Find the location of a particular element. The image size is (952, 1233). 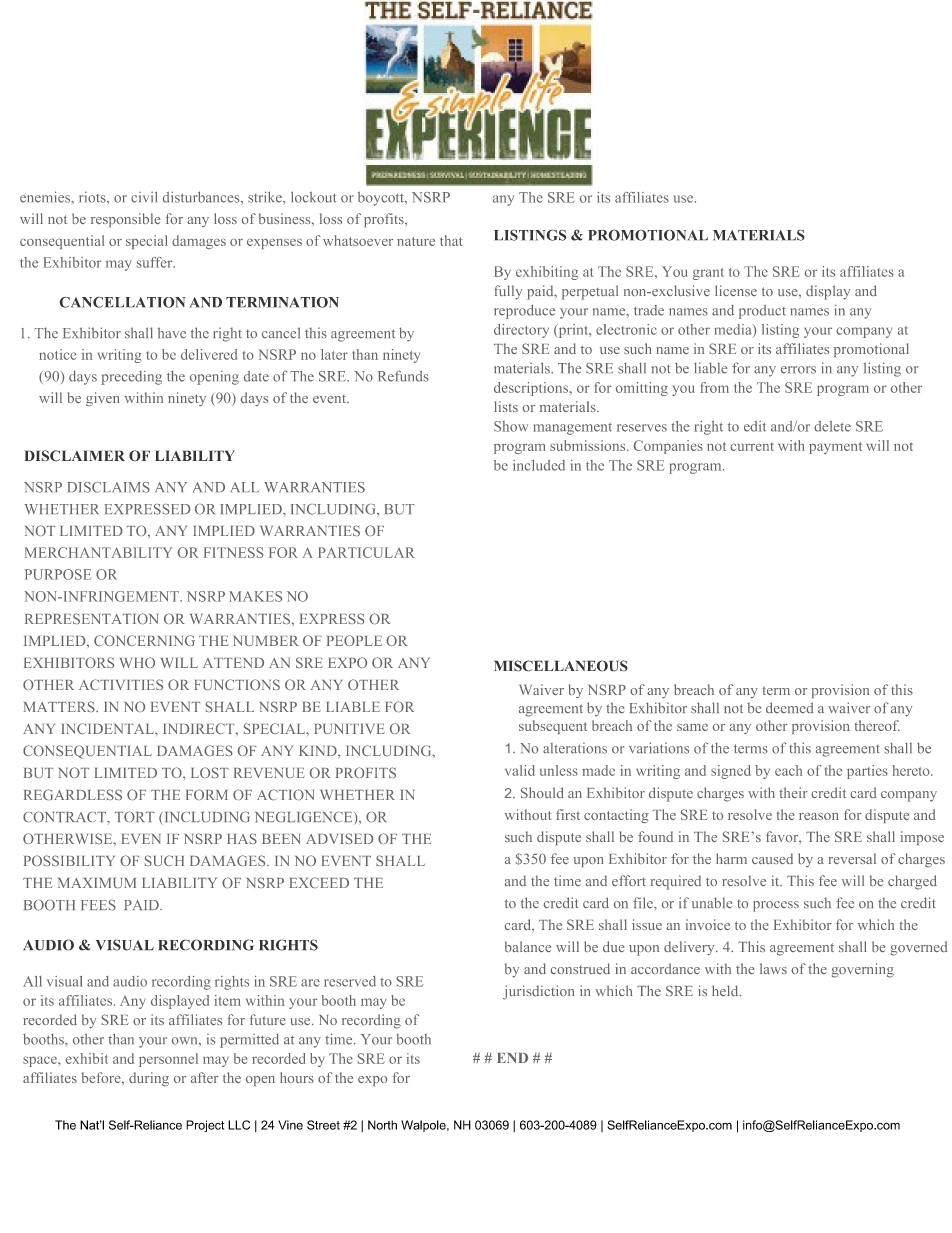

responsible is located at coordinates (126, 220).
